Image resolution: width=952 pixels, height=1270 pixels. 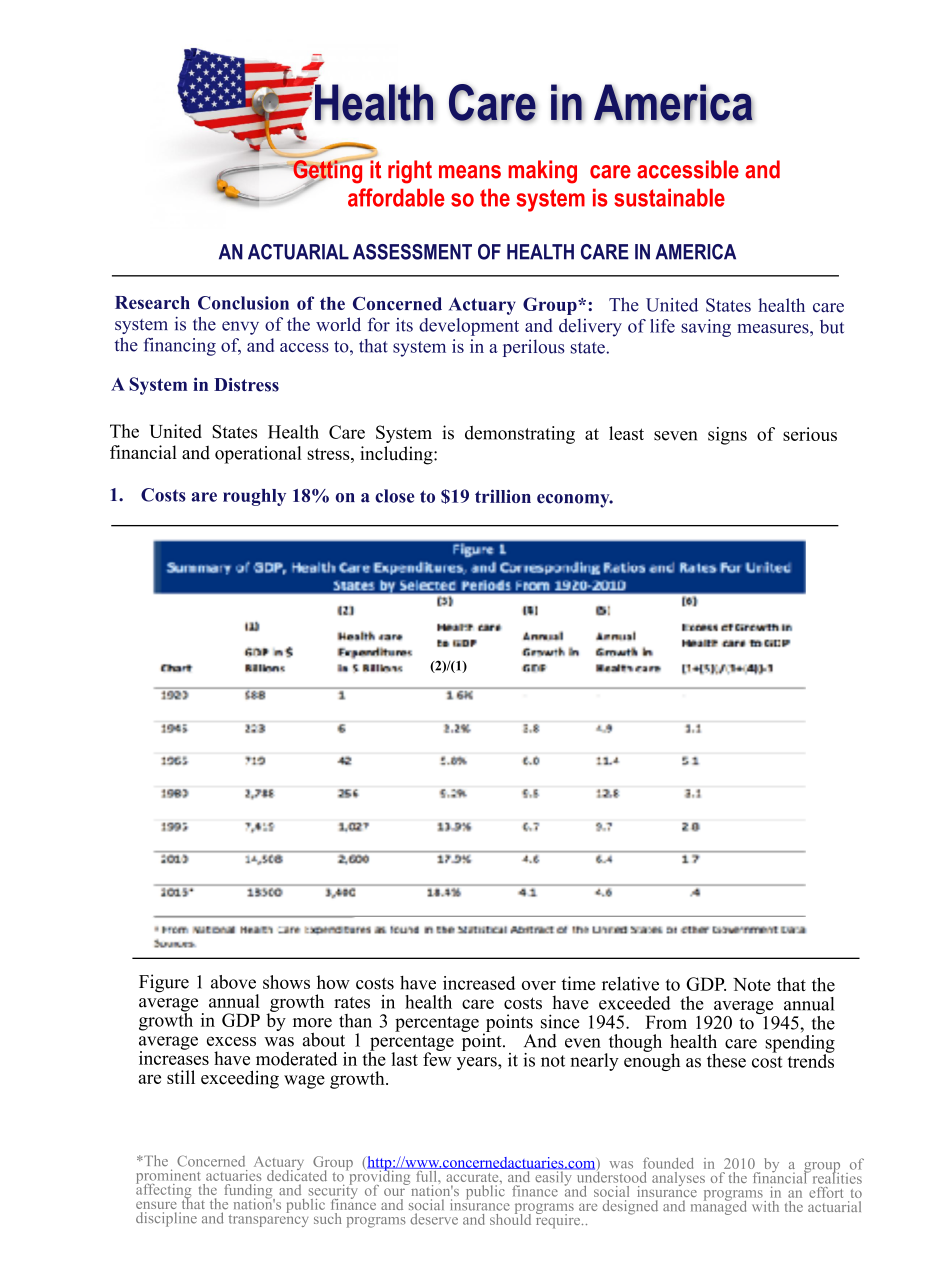 What do you see at coordinates (727, 436) in the screenshot?
I see `signs` at bounding box center [727, 436].
